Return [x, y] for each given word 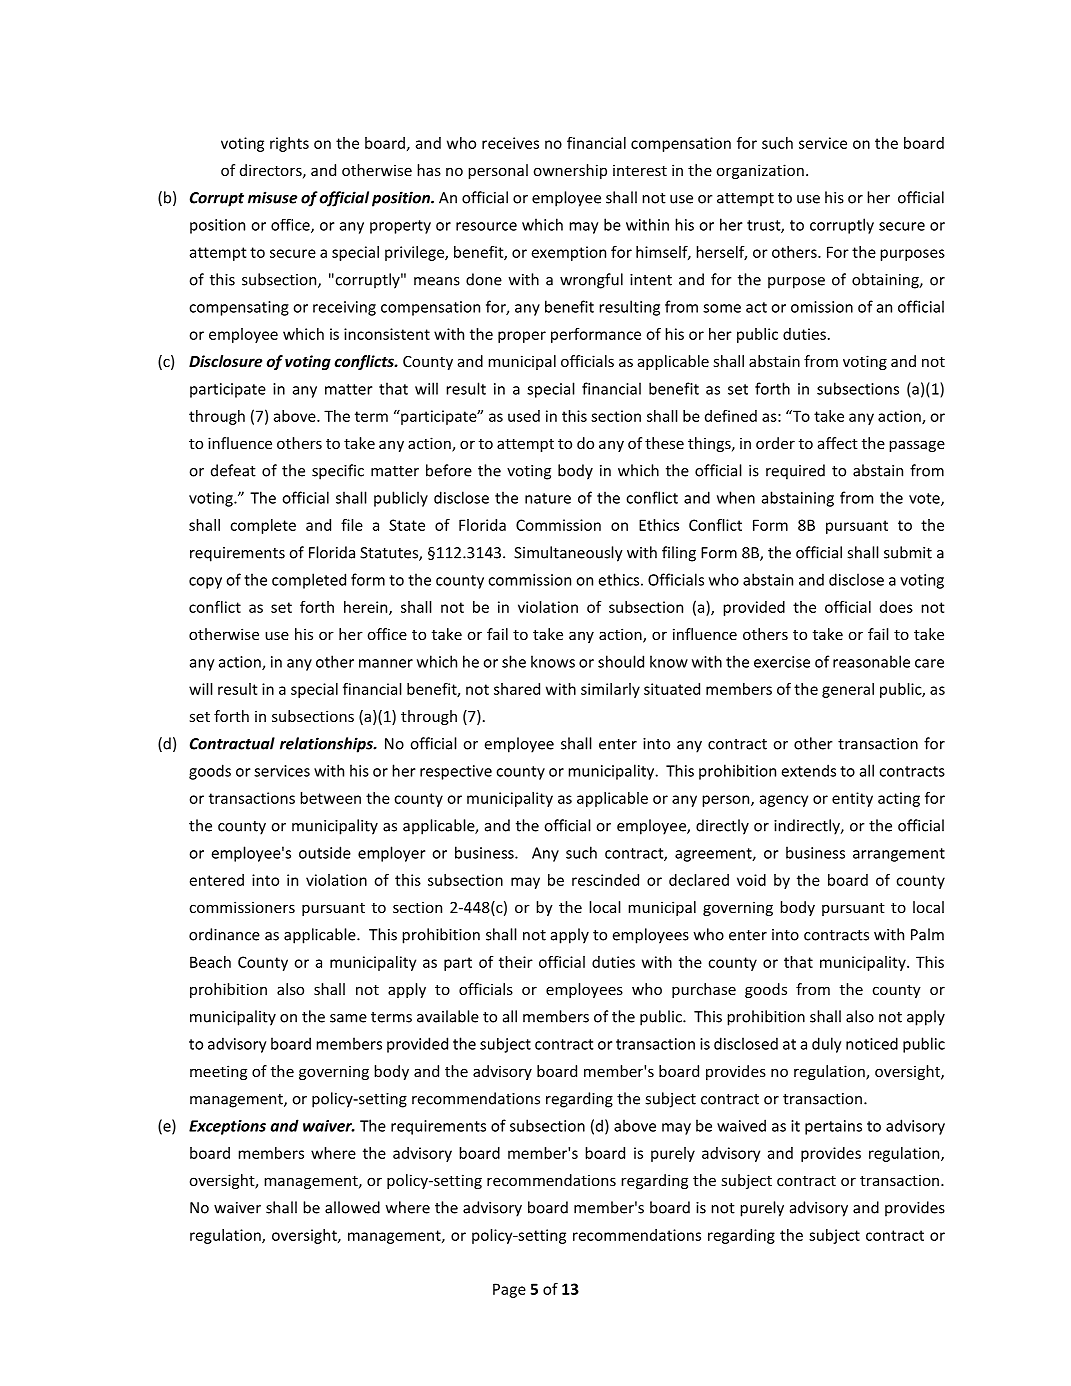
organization [760, 171]
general [848, 690]
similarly [610, 690]
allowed [352, 1207]
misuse [272, 197]
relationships [327, 745]
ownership [570, 171]
